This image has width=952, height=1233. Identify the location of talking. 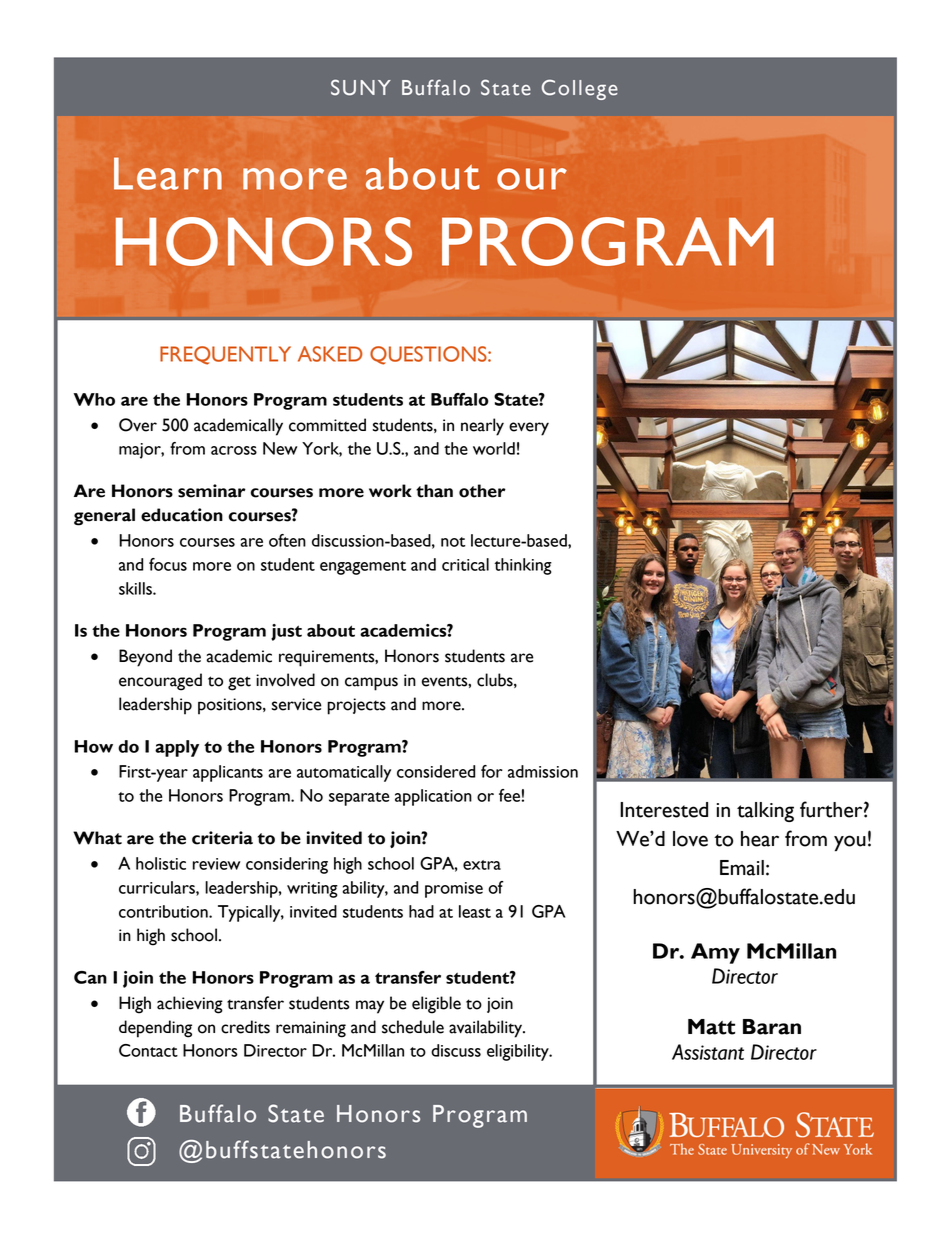
(765, 812).
